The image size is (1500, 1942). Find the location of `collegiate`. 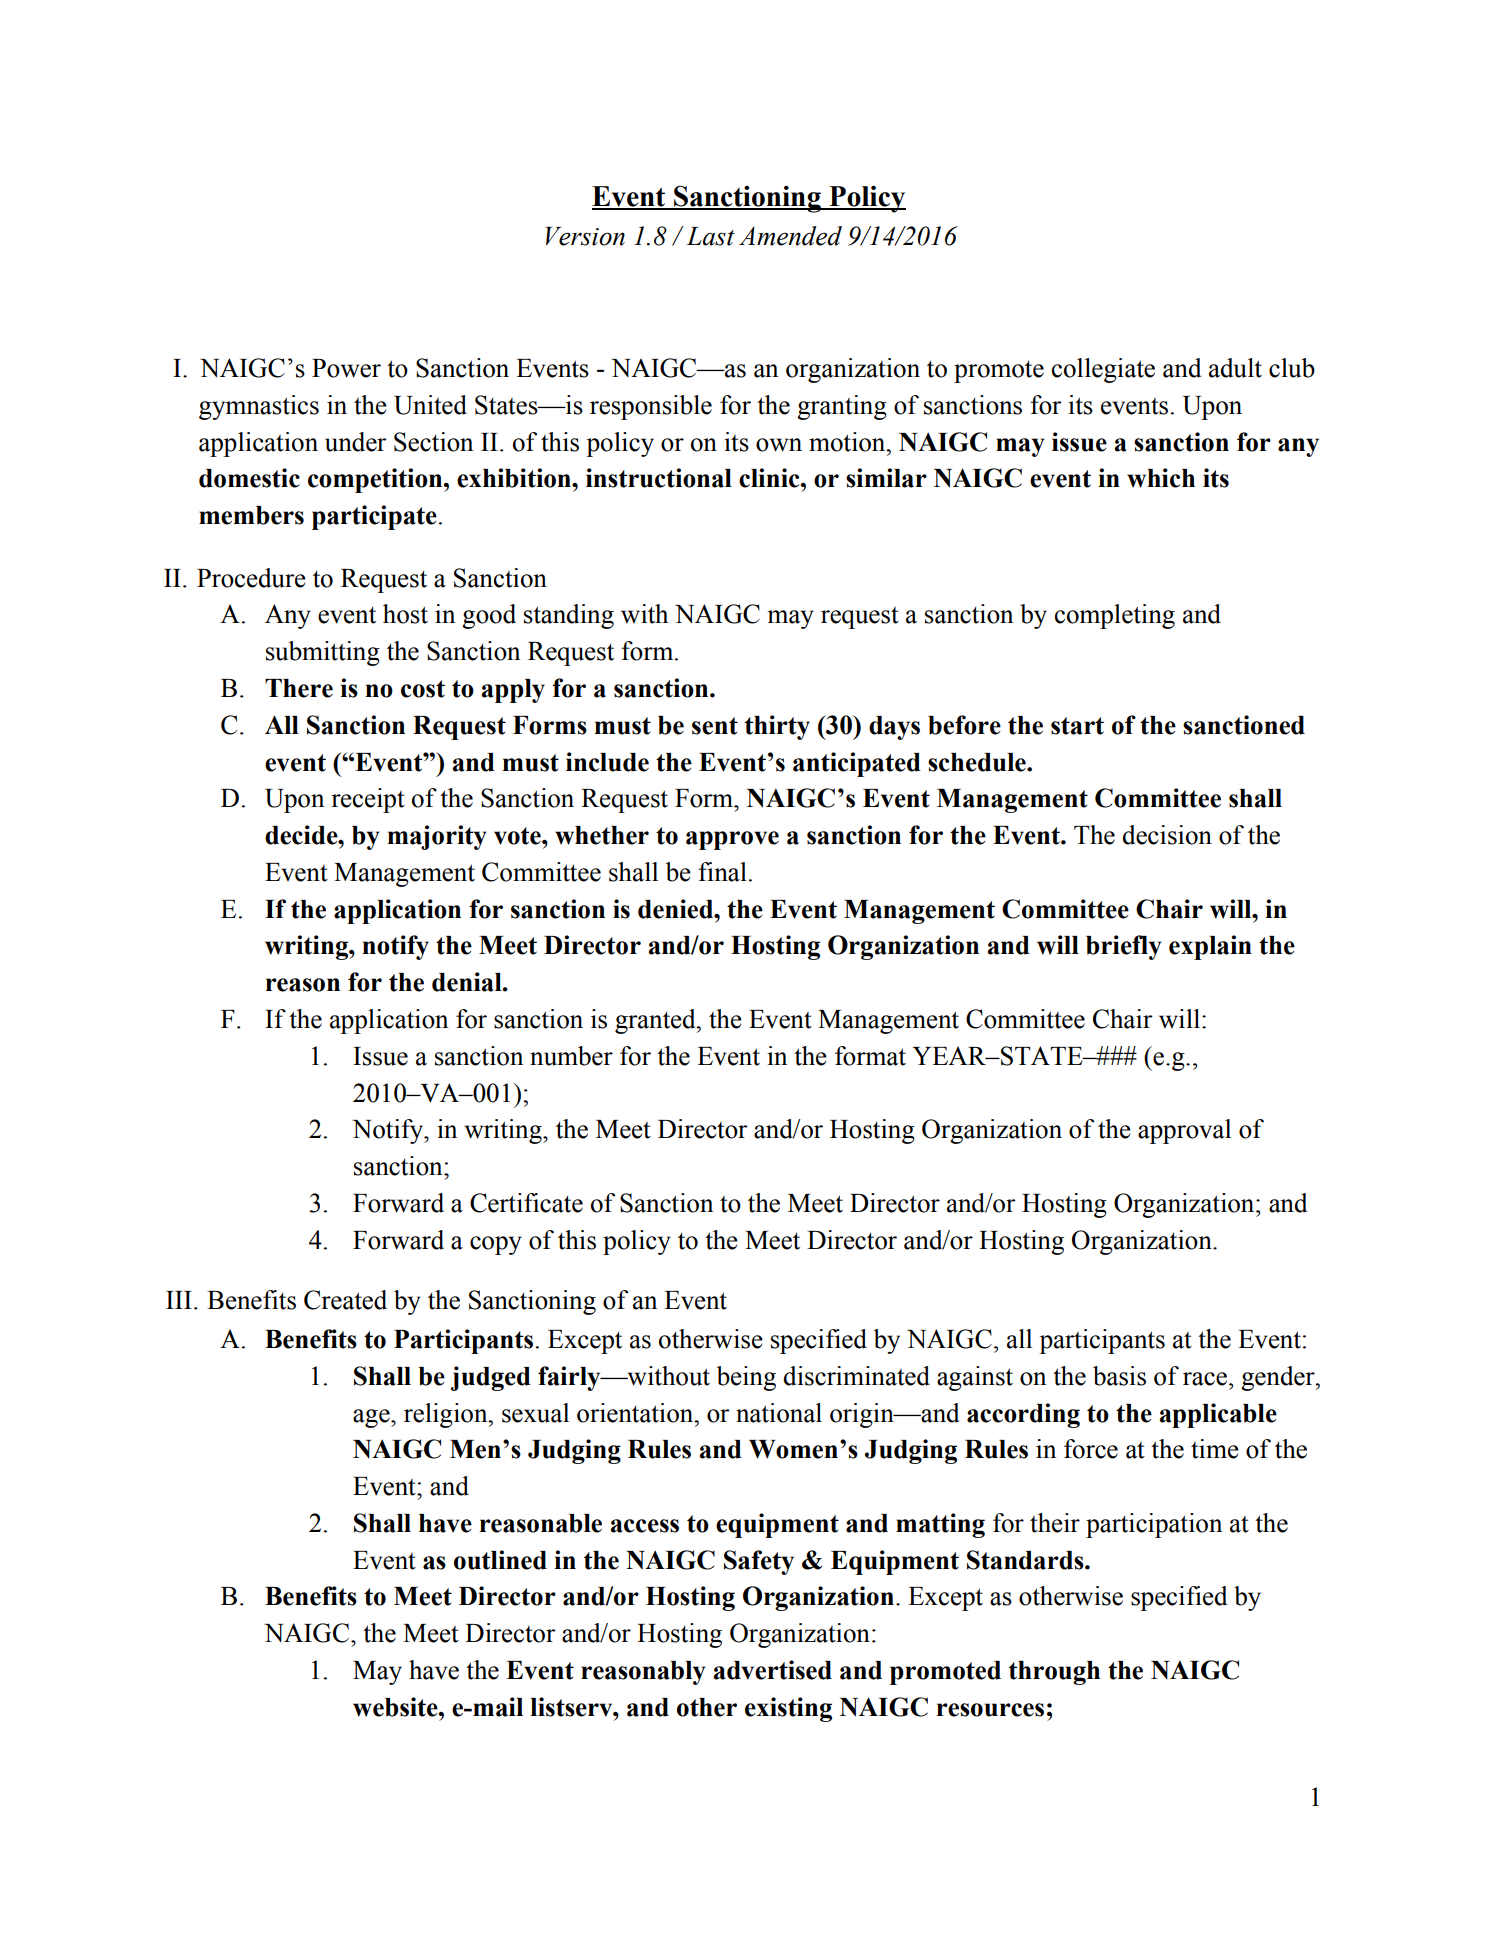

collegiate is located at coordinates (1103, 370).
